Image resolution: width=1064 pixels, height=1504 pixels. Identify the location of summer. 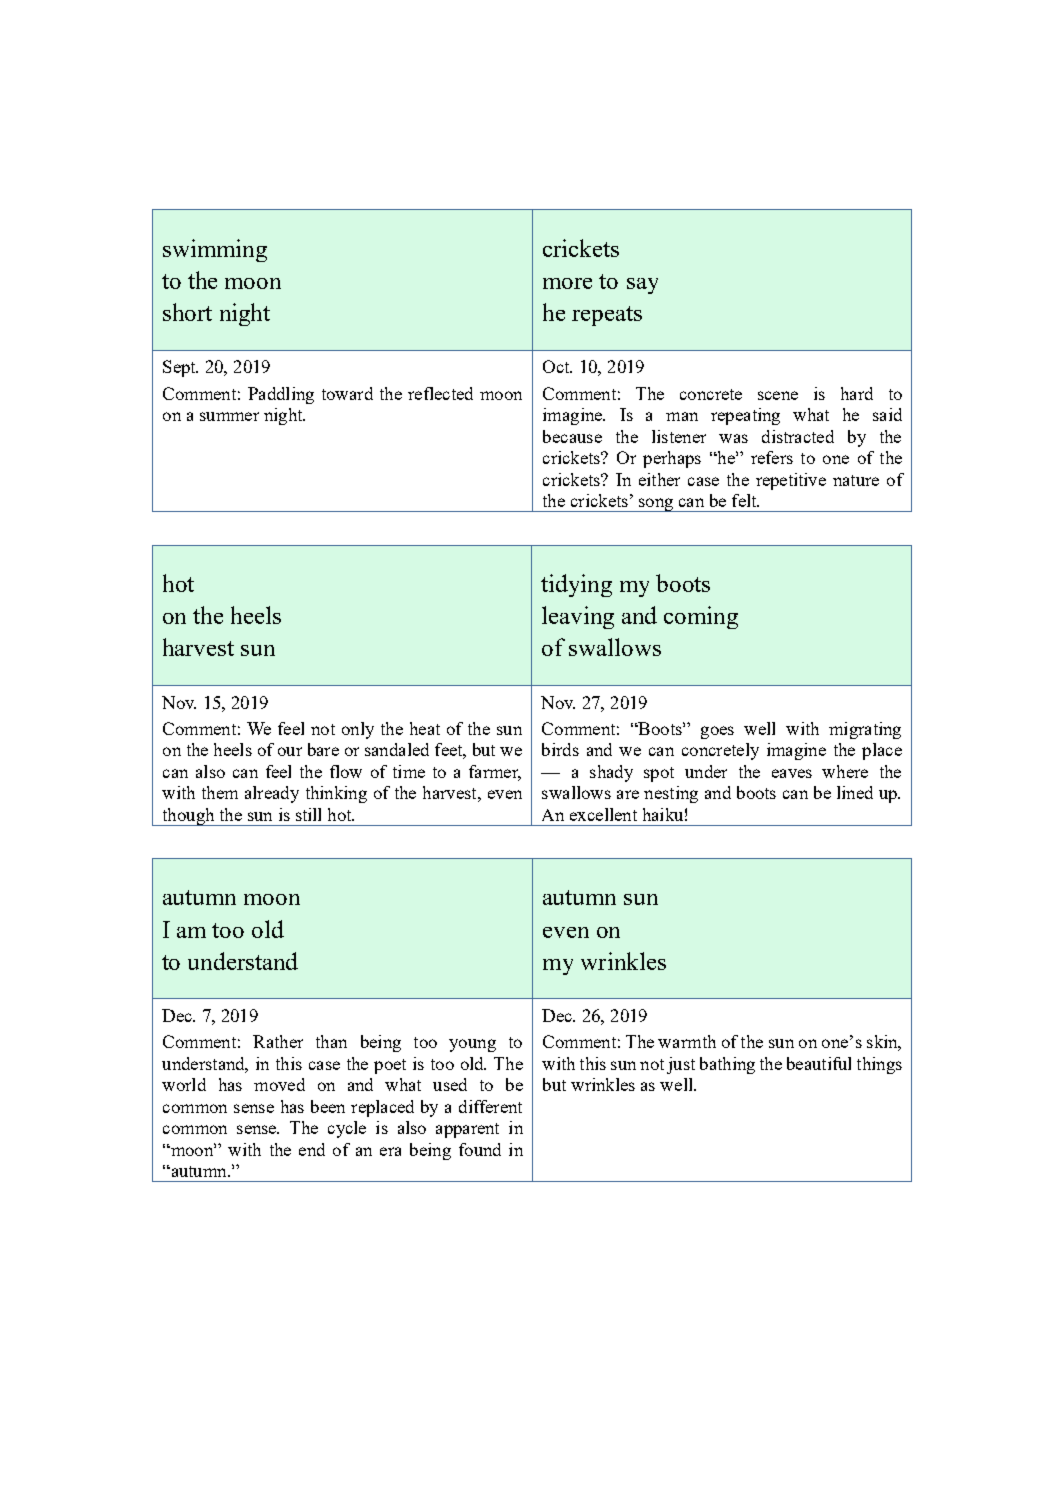
(229, 416).
